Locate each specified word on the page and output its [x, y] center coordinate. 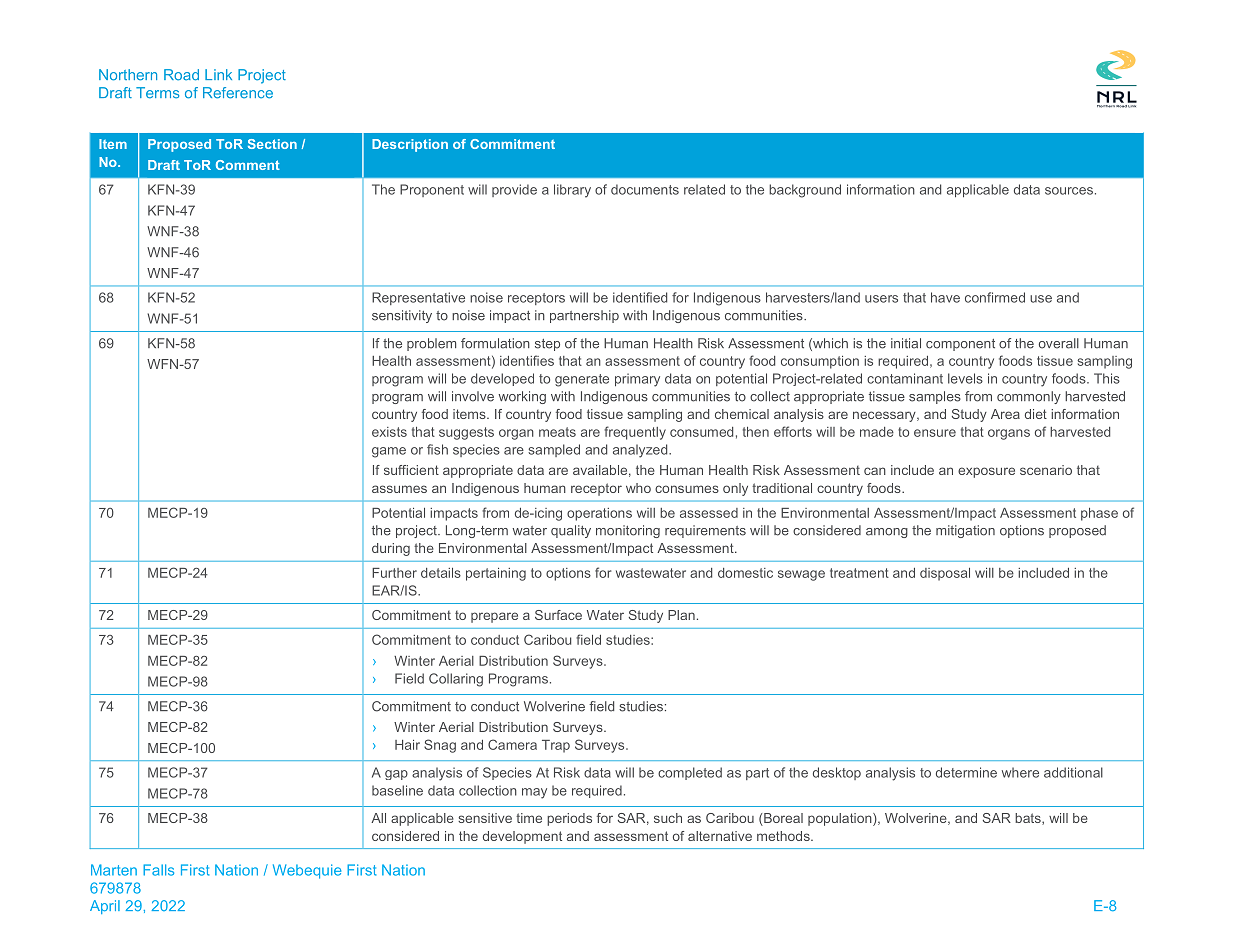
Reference [238, 93]
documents [645, 189]
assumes [399, 489]
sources [1069, 191]
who [638, 488]
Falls [158, 870]
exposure [986, 472]
